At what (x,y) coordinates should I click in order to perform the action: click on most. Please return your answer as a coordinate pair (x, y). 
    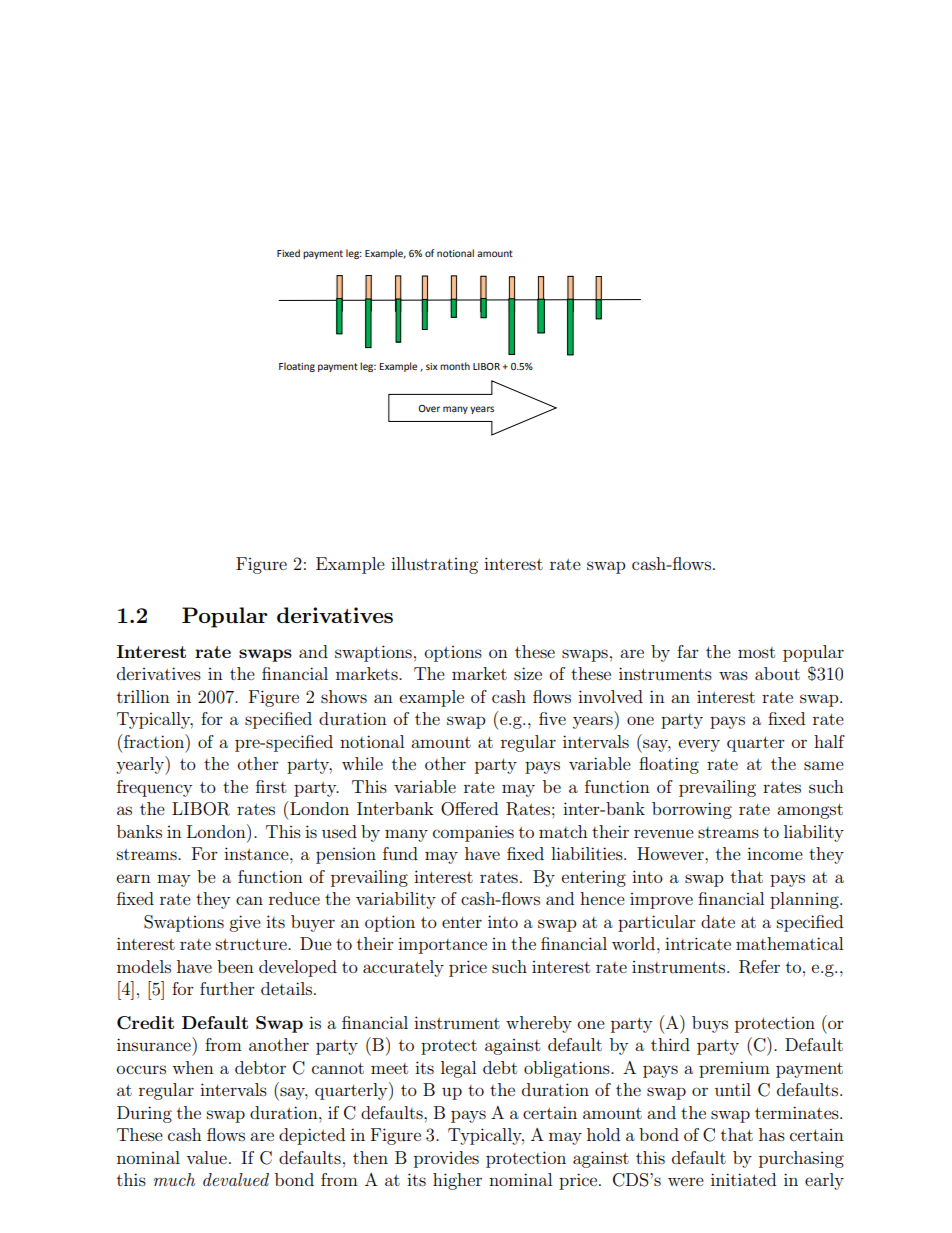
    Looking at the image, I should click on (756, 652).
